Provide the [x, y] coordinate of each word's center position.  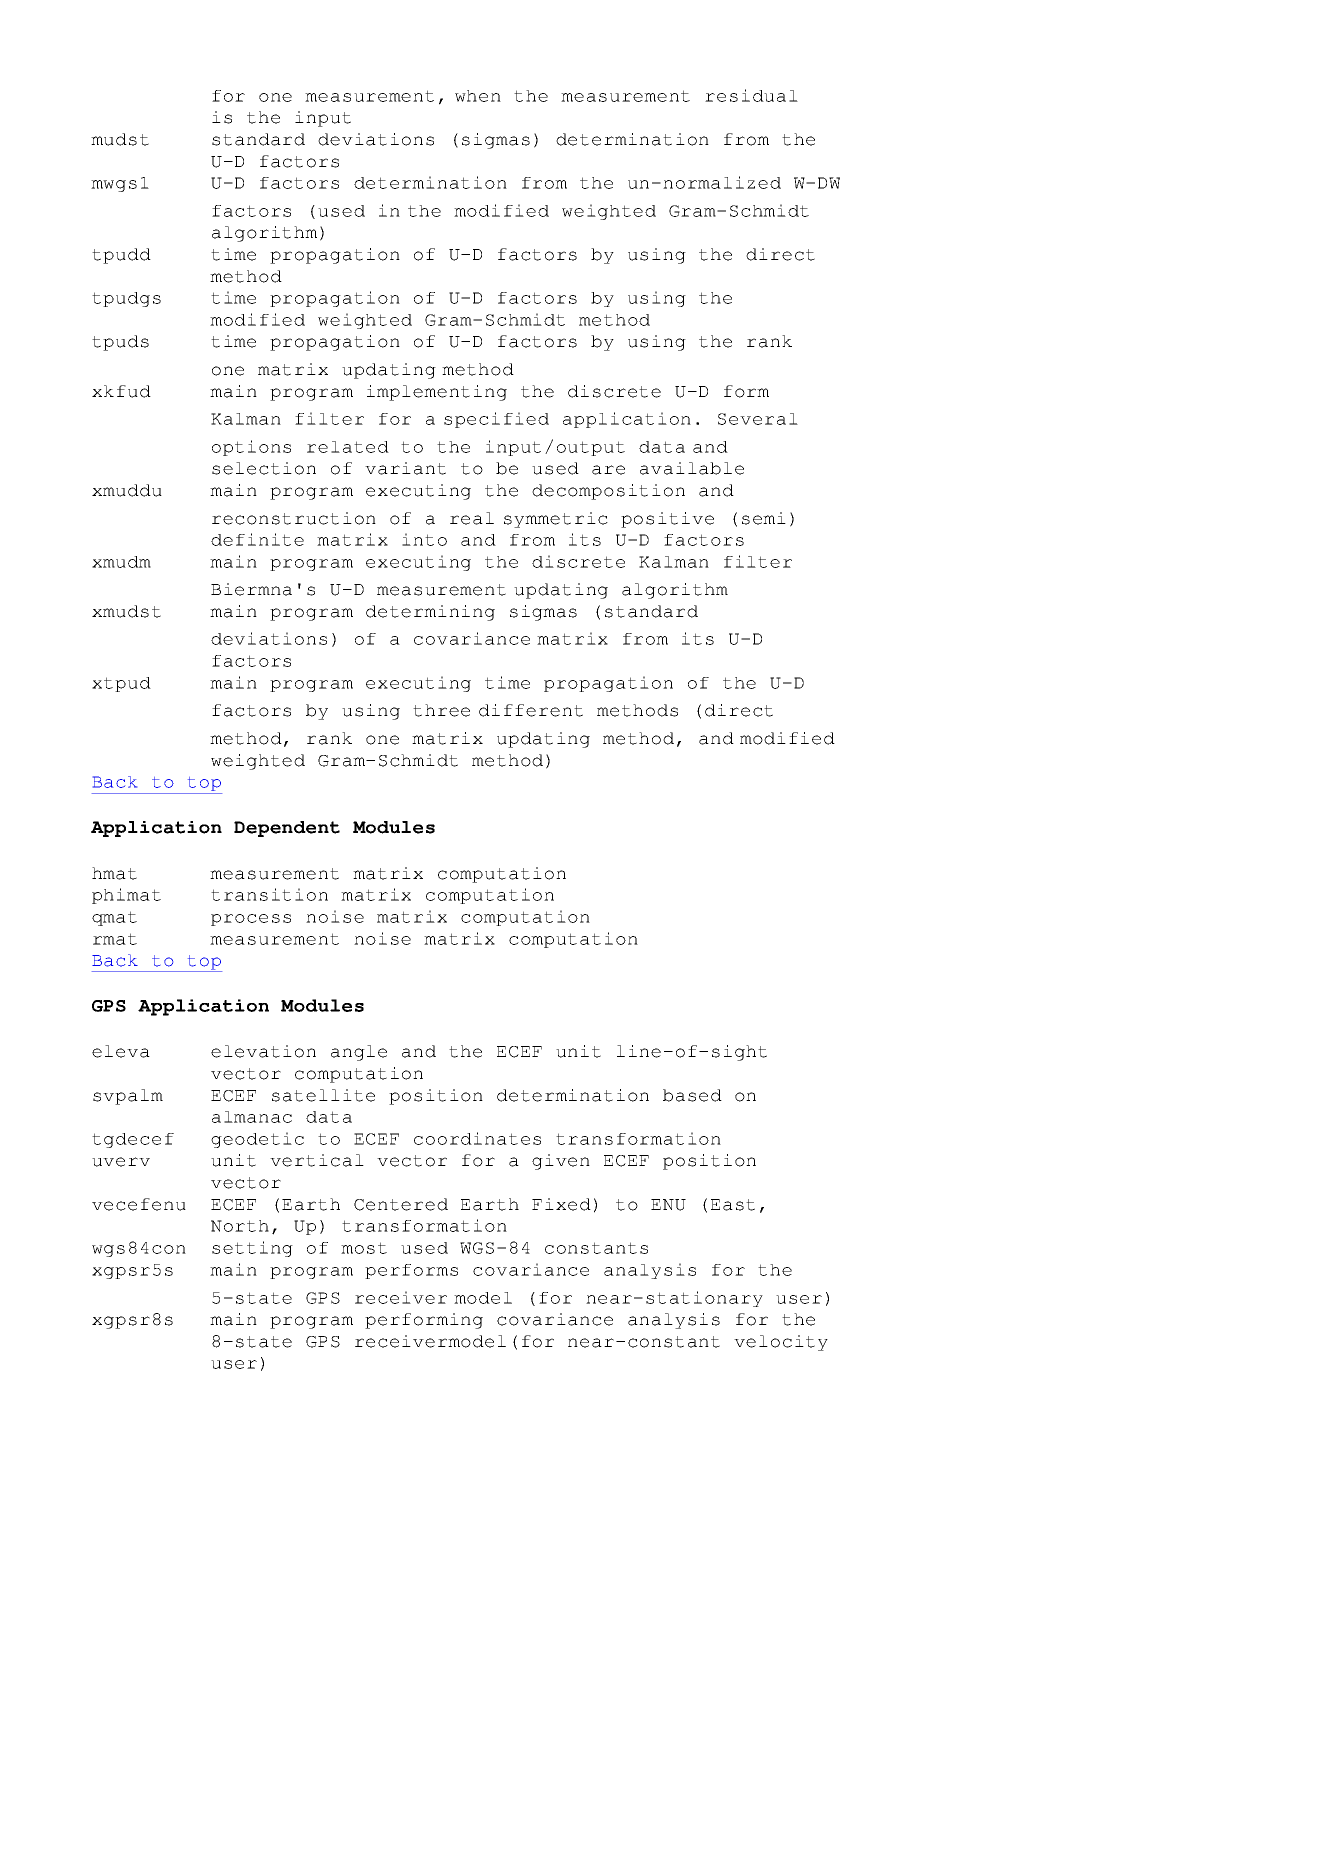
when [478, 96]
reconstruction [294, 518]
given [561, 1162]
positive [667, 520]
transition [269, 894]
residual [751, 95]
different [531, 710]
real [472, 518]
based [692, 1095]
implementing [437, 393]
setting [252, 1249]
